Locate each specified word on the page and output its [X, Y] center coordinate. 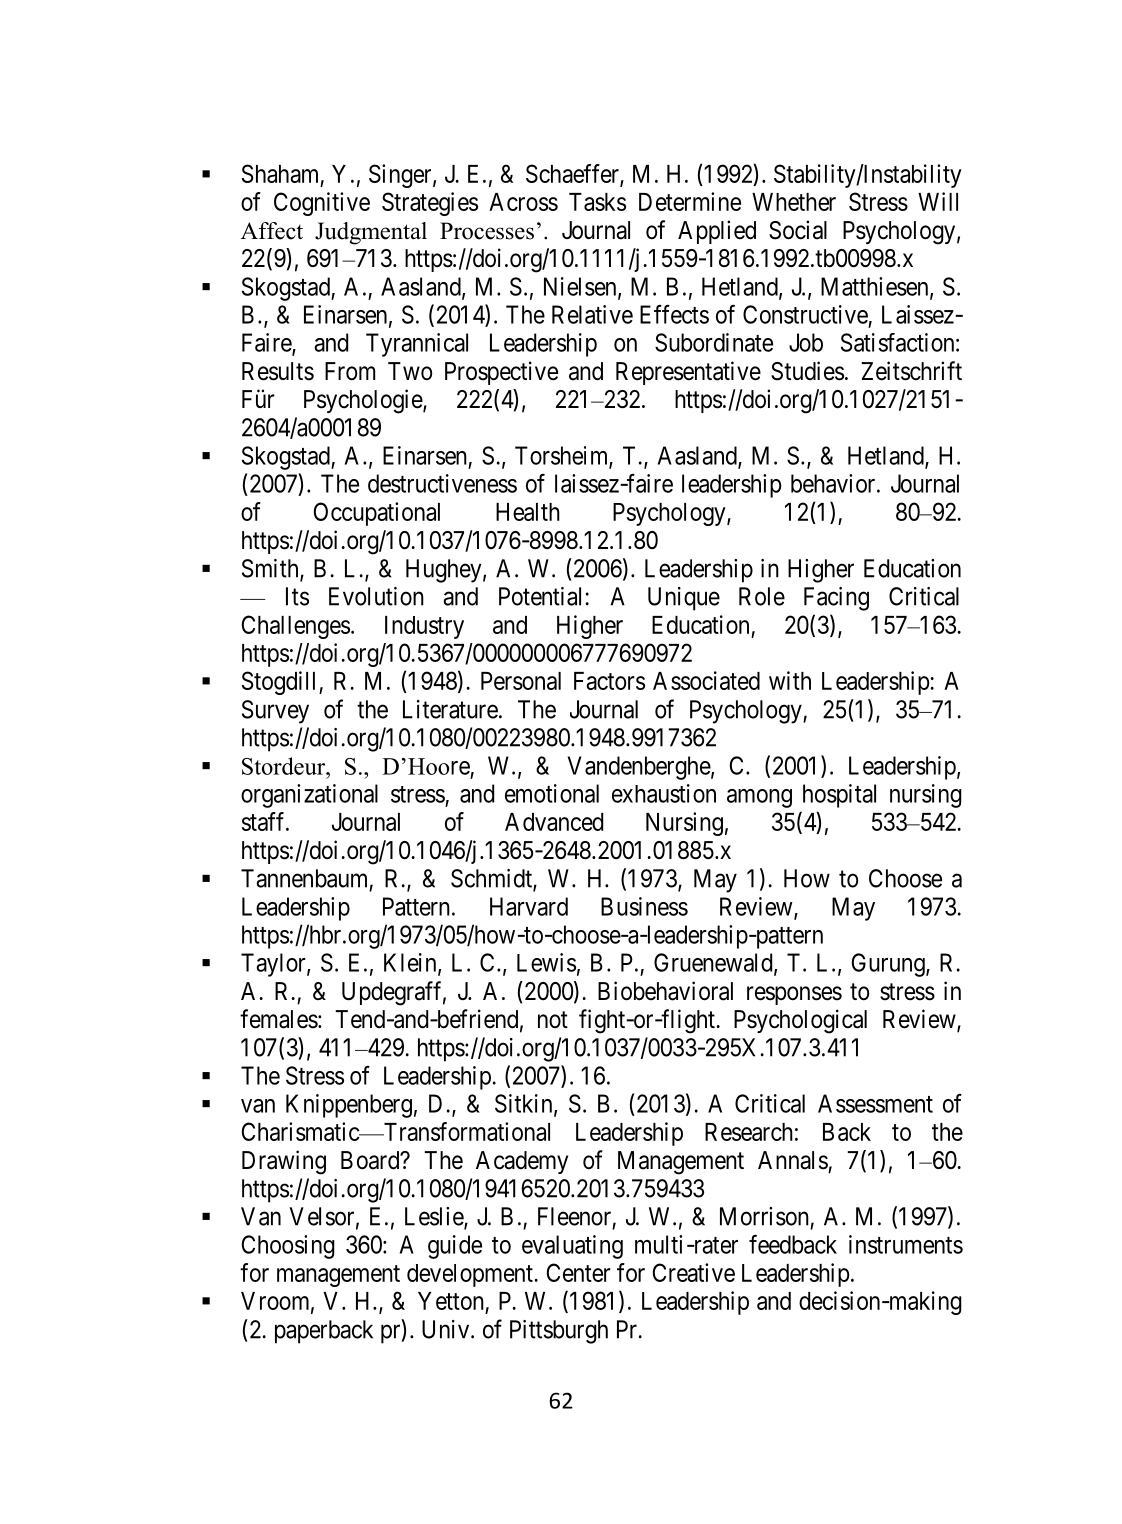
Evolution [376, 596]
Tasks [597, 202]
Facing [836, 599]
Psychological [800, 1021]
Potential [540, 596]
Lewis [546, 962]
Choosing [288, 1247]
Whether [794, 202]
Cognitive [322, 204]
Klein [411, 963]
